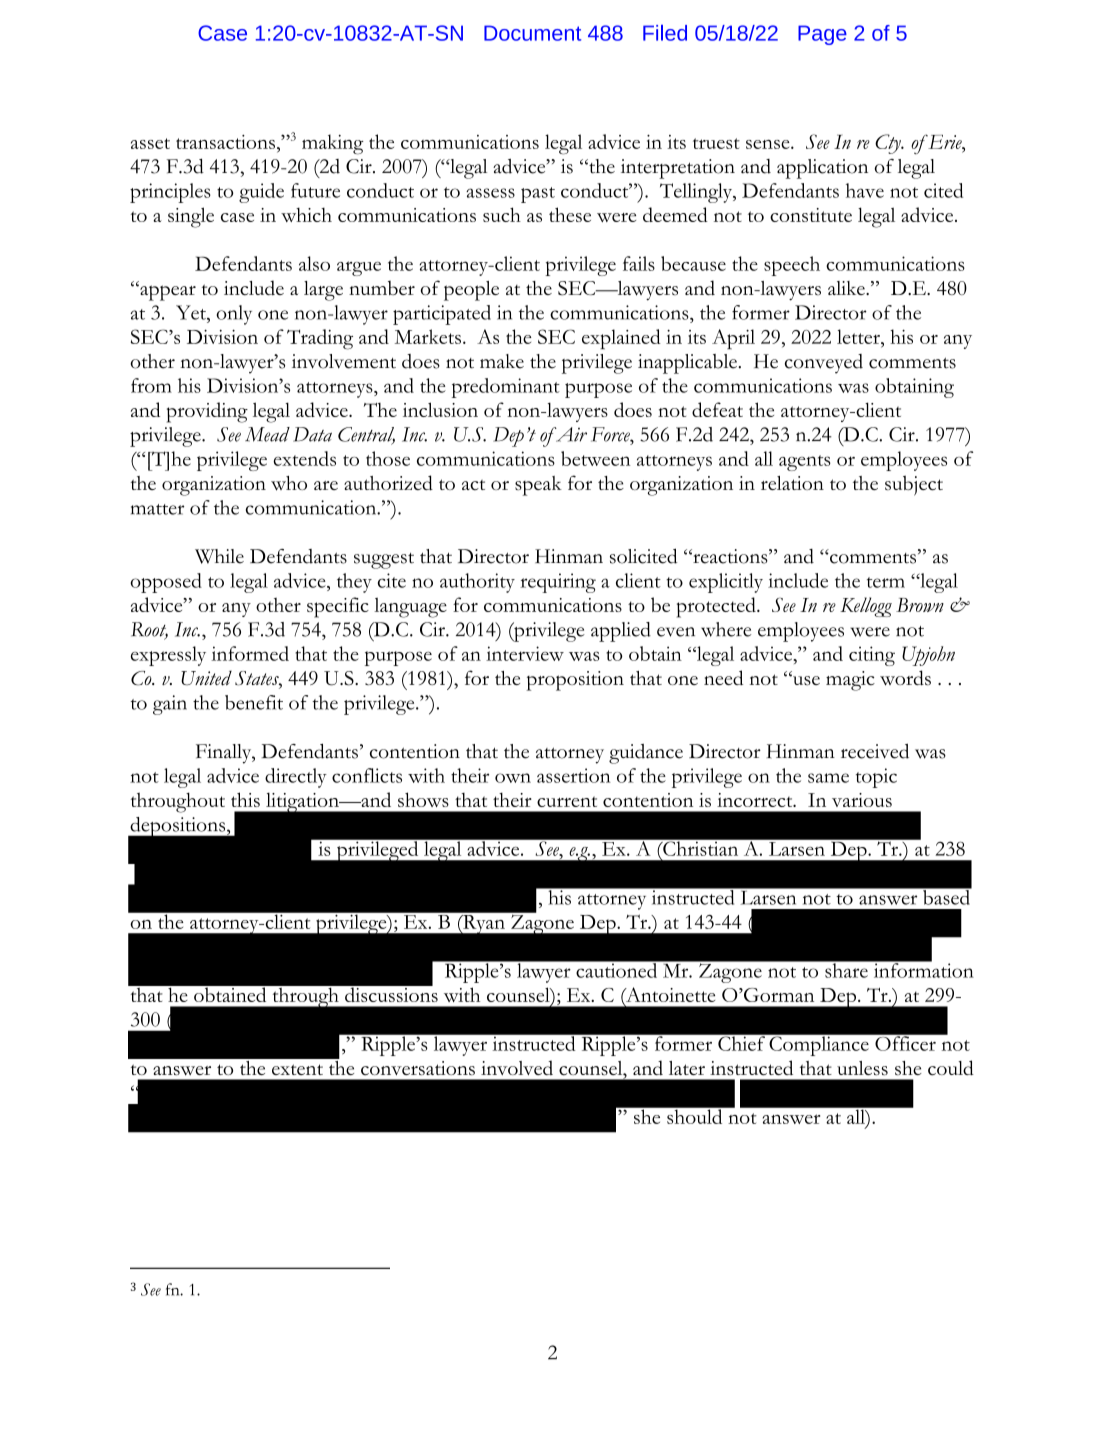 This document has width=1105, height=1430. I want to click on agents, so click(805, 463).
